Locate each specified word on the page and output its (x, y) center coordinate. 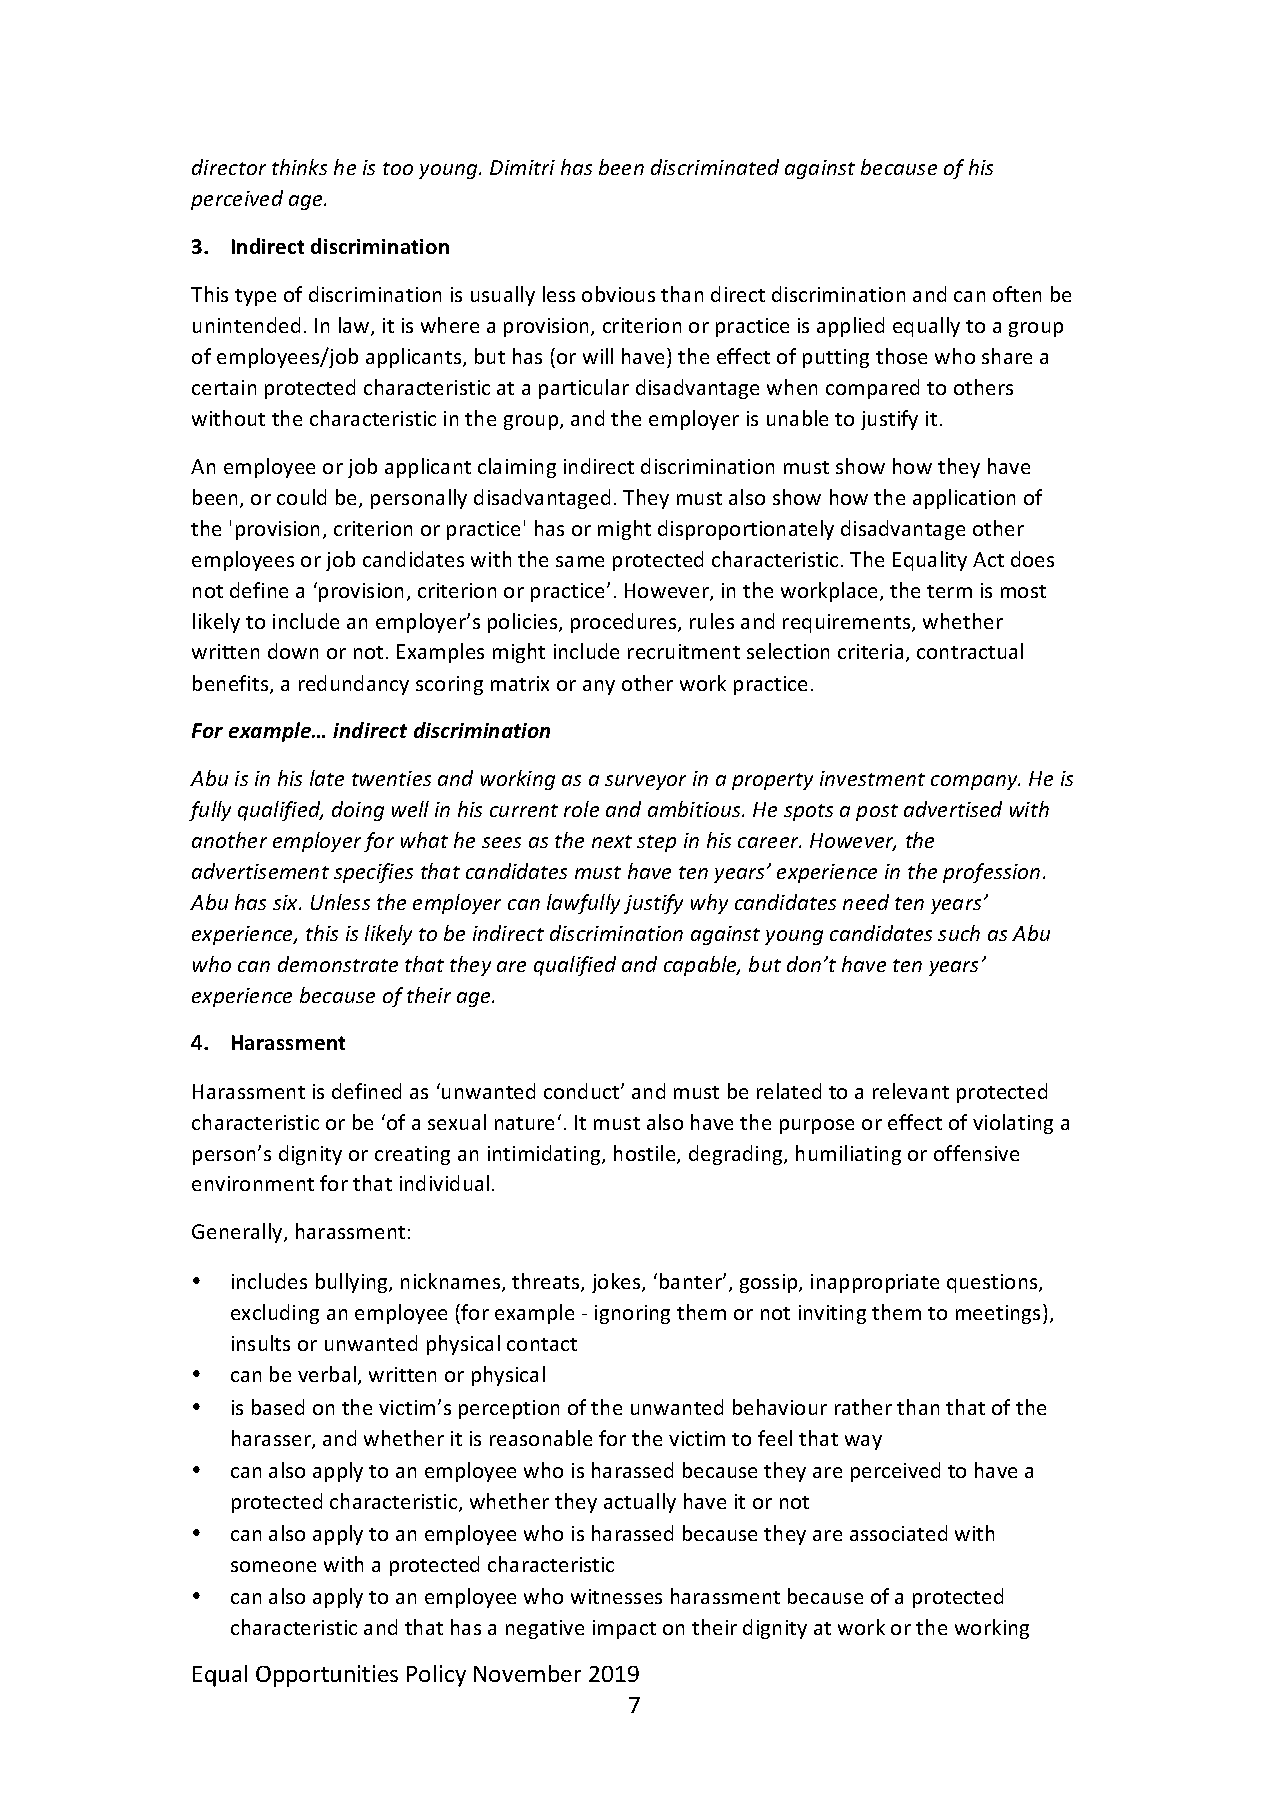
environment (253, 1183)
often (1017, 294)
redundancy (354, 685)
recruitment (684, 651)
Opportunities (327, 1676)
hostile (646, 1154)
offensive (976, 1153)
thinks (299, 167)
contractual (970, 651)
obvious (618, 294)
